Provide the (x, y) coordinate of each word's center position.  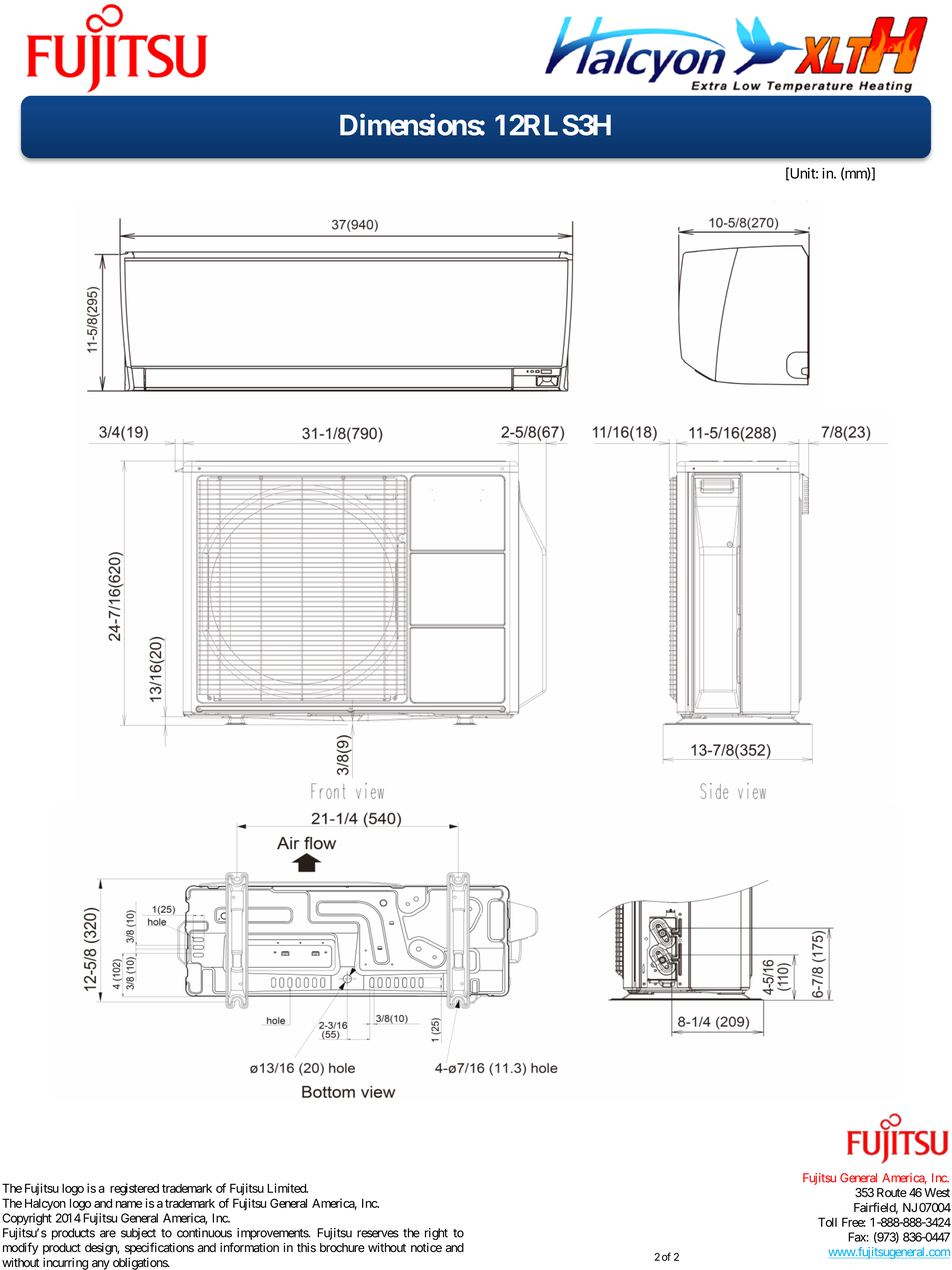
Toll (827, 1222)
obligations (141, 1264)
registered (134, 1189)
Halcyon (45, 1204)
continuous (204, 1233)
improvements (273, 1234)
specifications (159, 1248)
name (129, 1204)
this (306, 1248)
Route (892, 1193)
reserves (378, 1234)
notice (426, 1248)
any (101, 1265)
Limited (287, 1188)
